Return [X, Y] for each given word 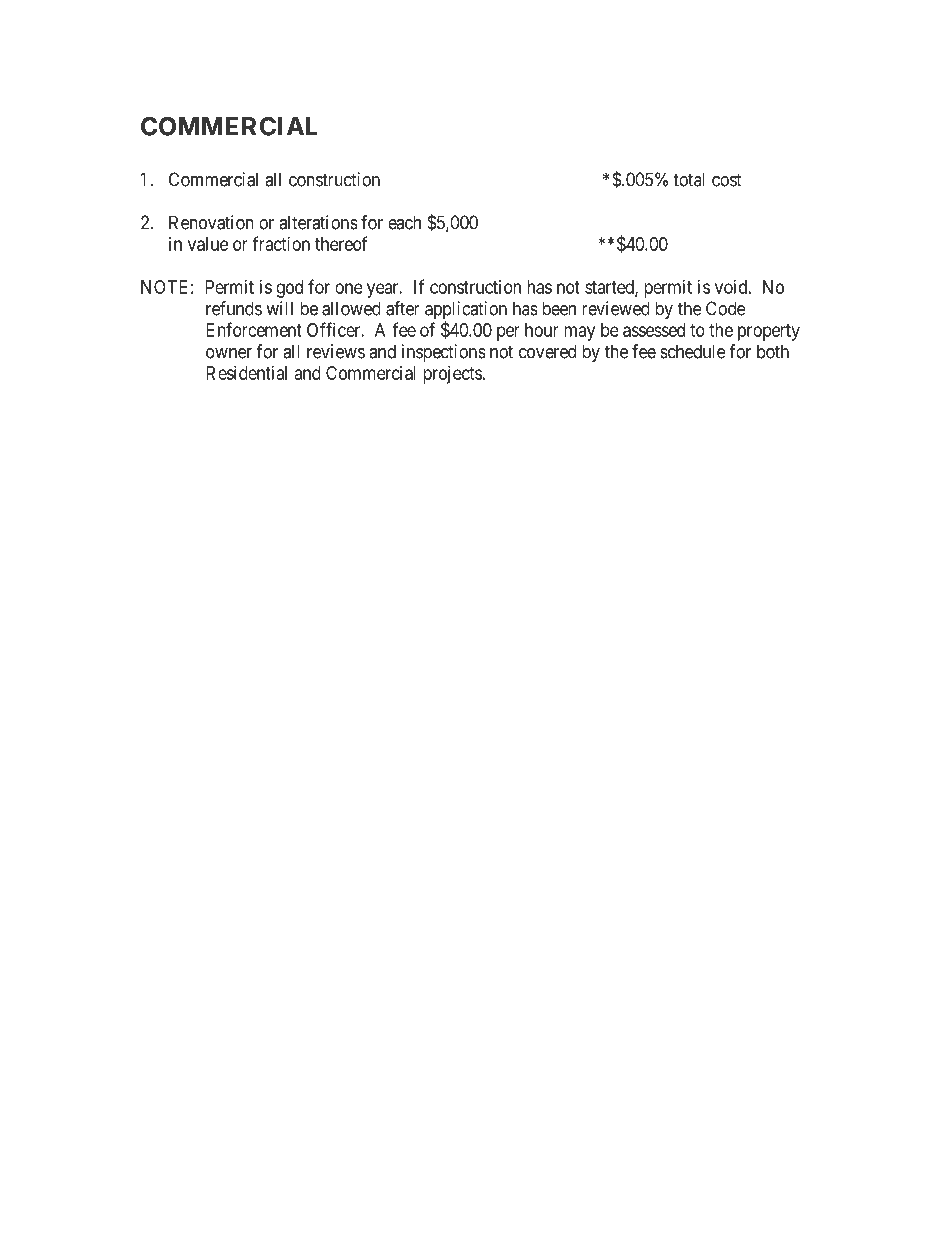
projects [452, 375]
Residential [246, 373]
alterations [318, 222]
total [689, 179]
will [279, 308]
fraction [281, 243]
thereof [341, 243]
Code [725, 308]
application [466, 311]
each [404, 222]
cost [727, 180]
